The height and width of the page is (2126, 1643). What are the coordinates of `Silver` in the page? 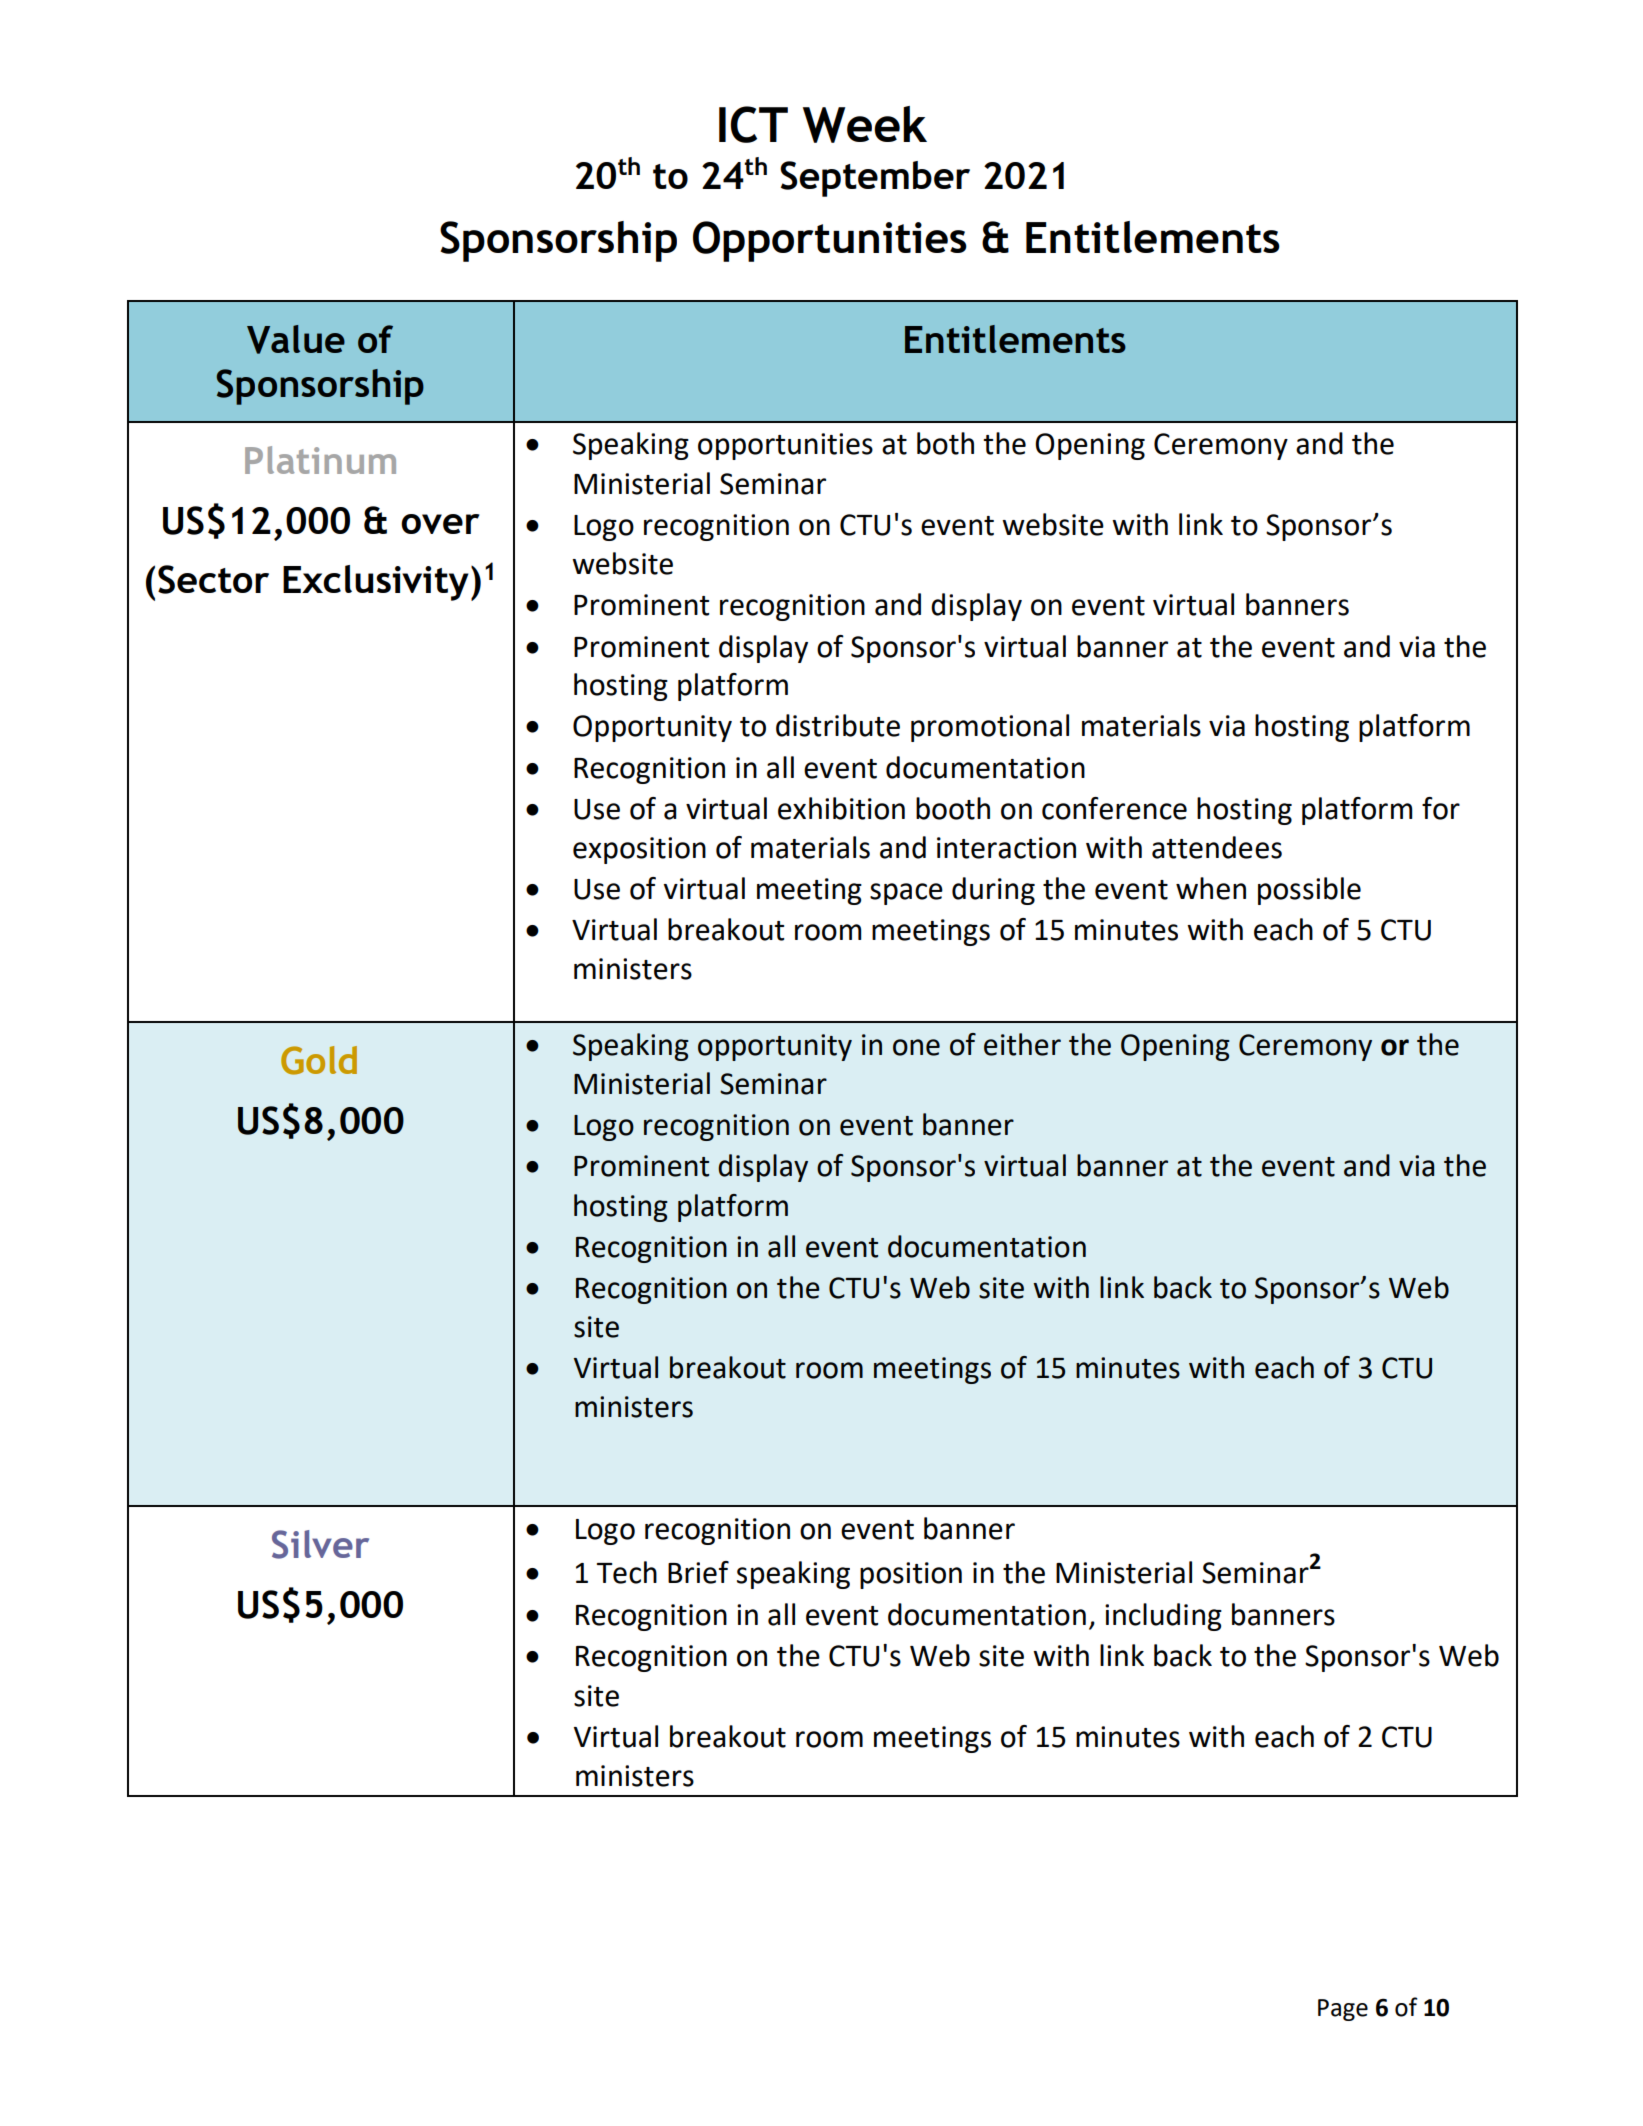 It's located at (320, 1544).
